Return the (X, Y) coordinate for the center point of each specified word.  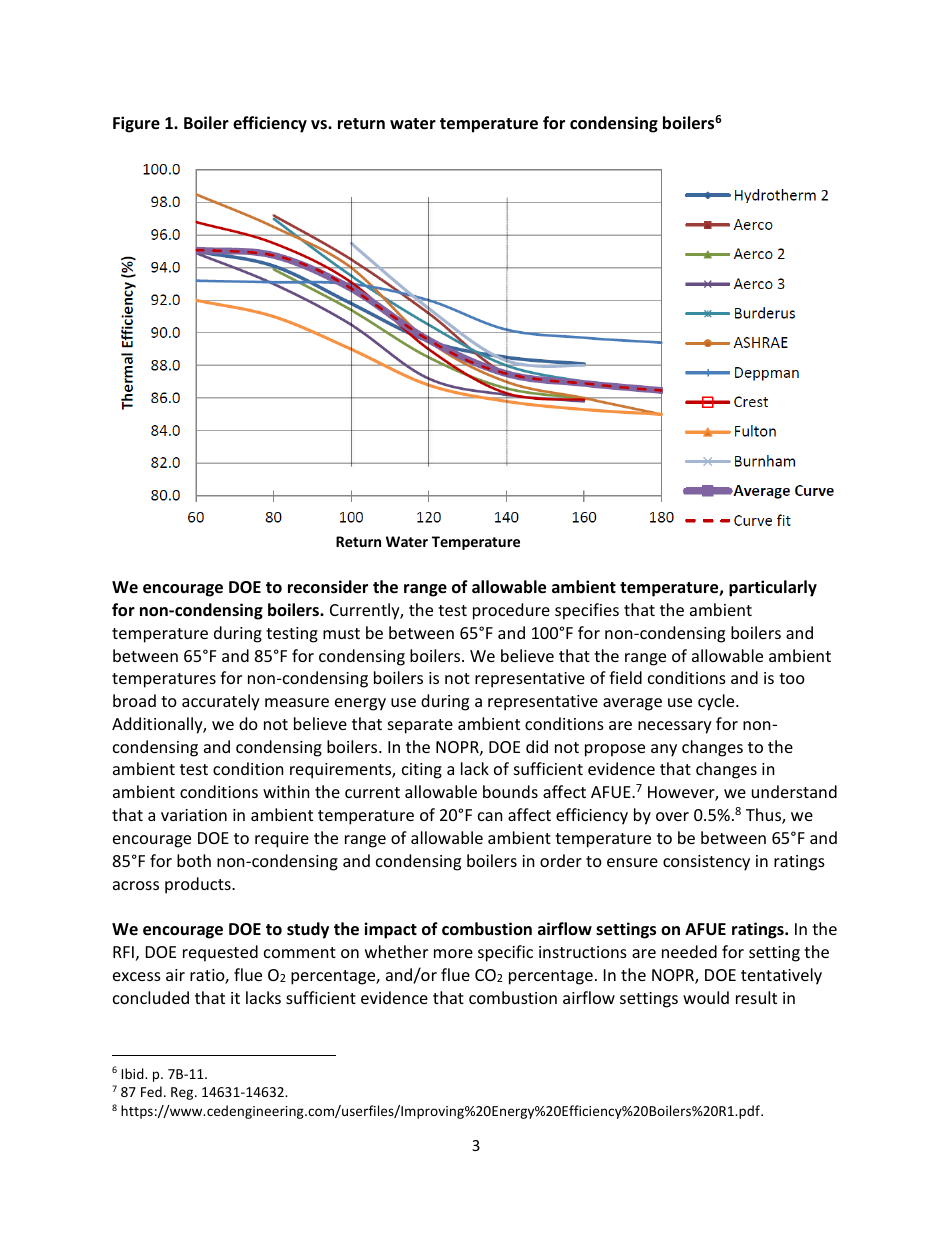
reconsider (328, 587)
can (490, 816)
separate (420, 726)
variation (194, 815)
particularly (773, 588)
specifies (587, 611)
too (792, 678)
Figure (136, 124)
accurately (221, 702)
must (341, 633)
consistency (706, 863)
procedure (511, 611)
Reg (183, 1093)
